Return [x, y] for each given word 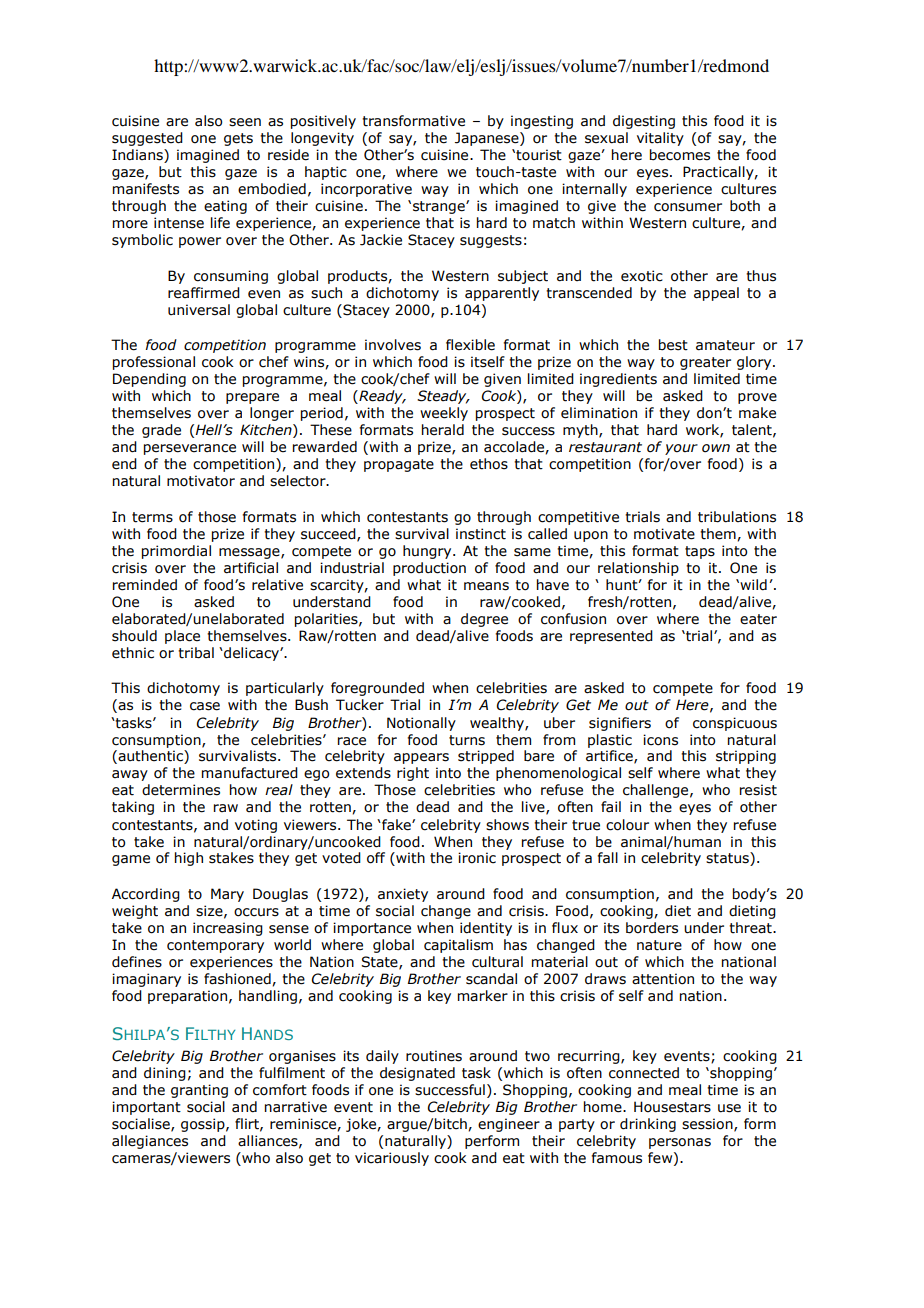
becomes [680, 155]
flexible [470, 345]
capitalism [458, 946]
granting [199, 1091]
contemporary [215, 946]
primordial [176, 552]
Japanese [488, 139]
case [205, 706]
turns [467, 740]
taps [700, 552]
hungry [428, 552]
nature [659, 945]
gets [238, 139]
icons [660, 740]
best [673, 345]
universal [199, 310]
